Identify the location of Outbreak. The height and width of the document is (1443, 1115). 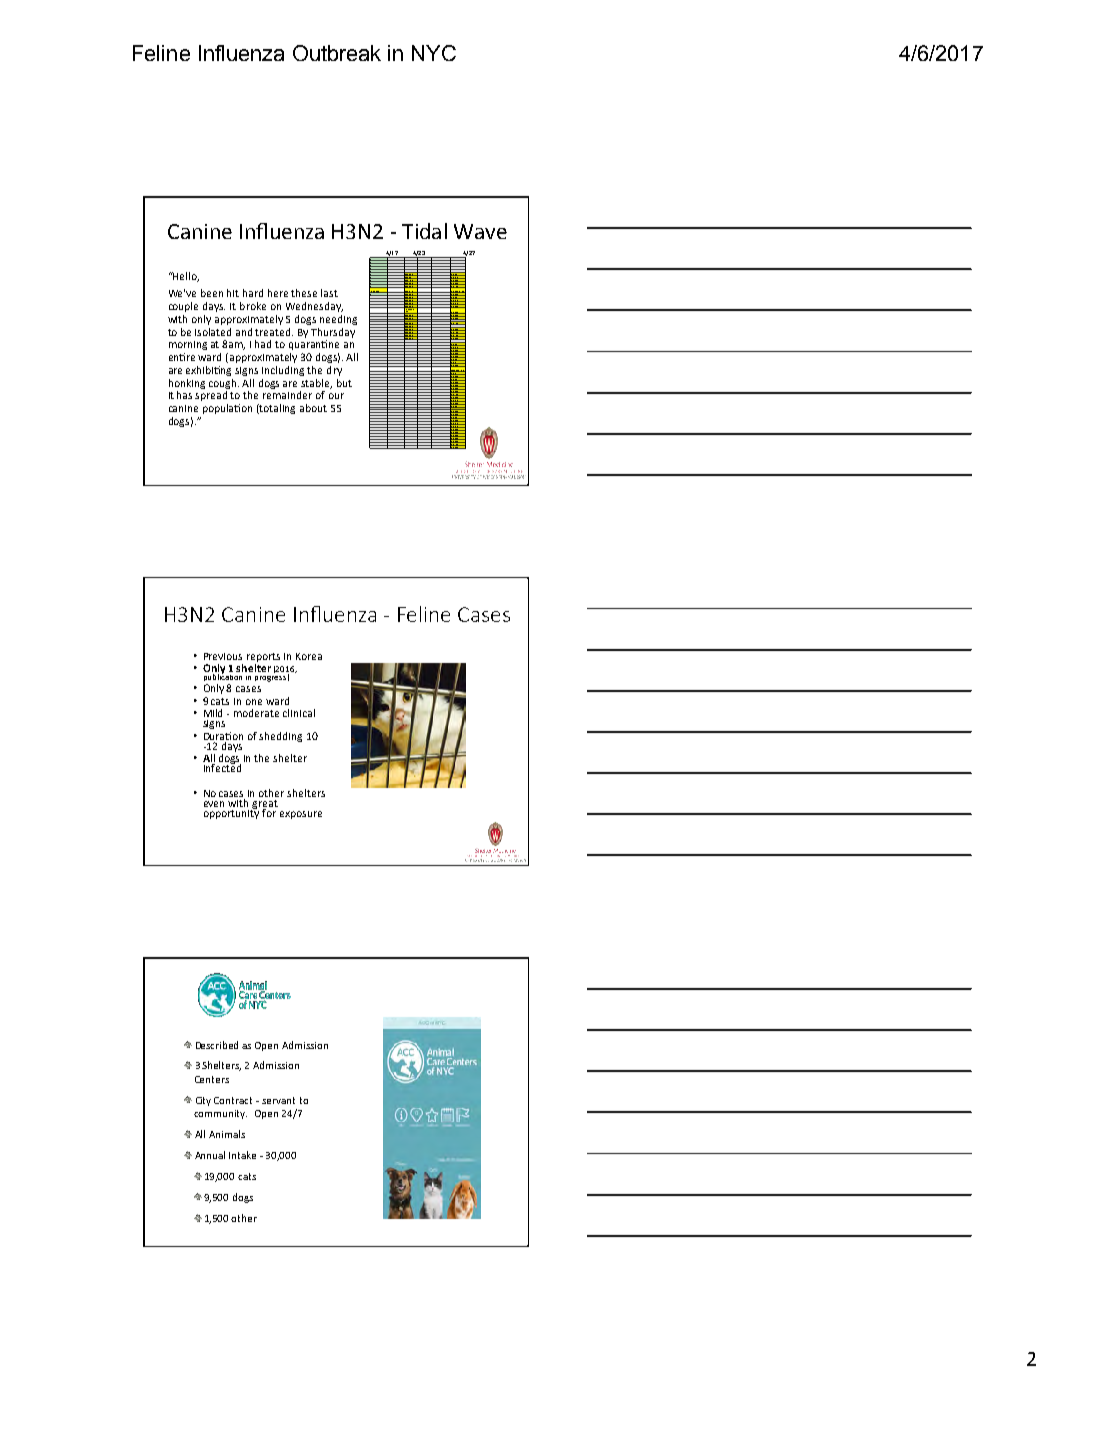
(337, 53).
